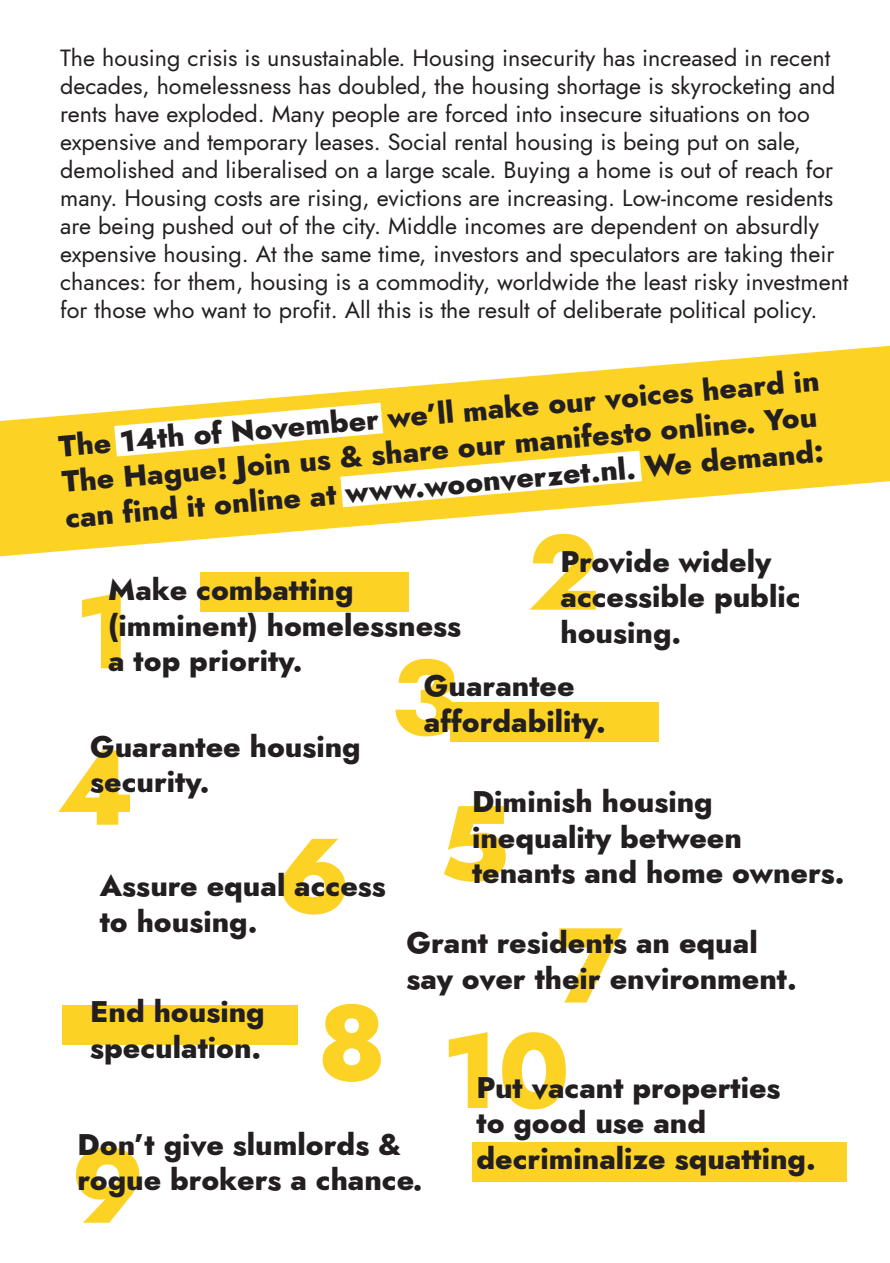 This document has height=1263, width=890. Describe the element at coordinates (571, 1157) in the document. I see `decriminalize` at that location.
